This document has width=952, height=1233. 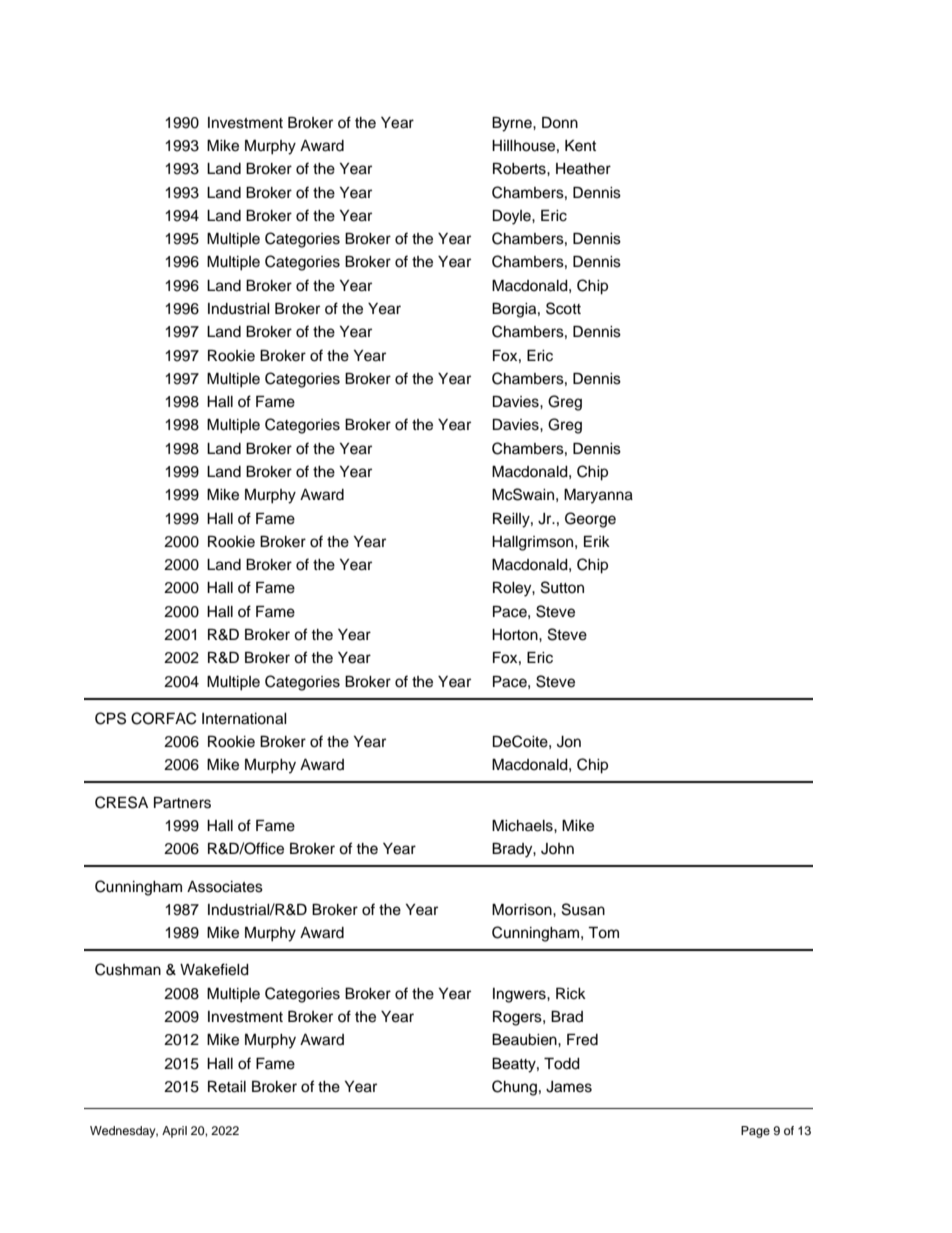 What do you see at coordinates (516, 635) in the document?
I see `Horton` at bounding box center [516, 635].
